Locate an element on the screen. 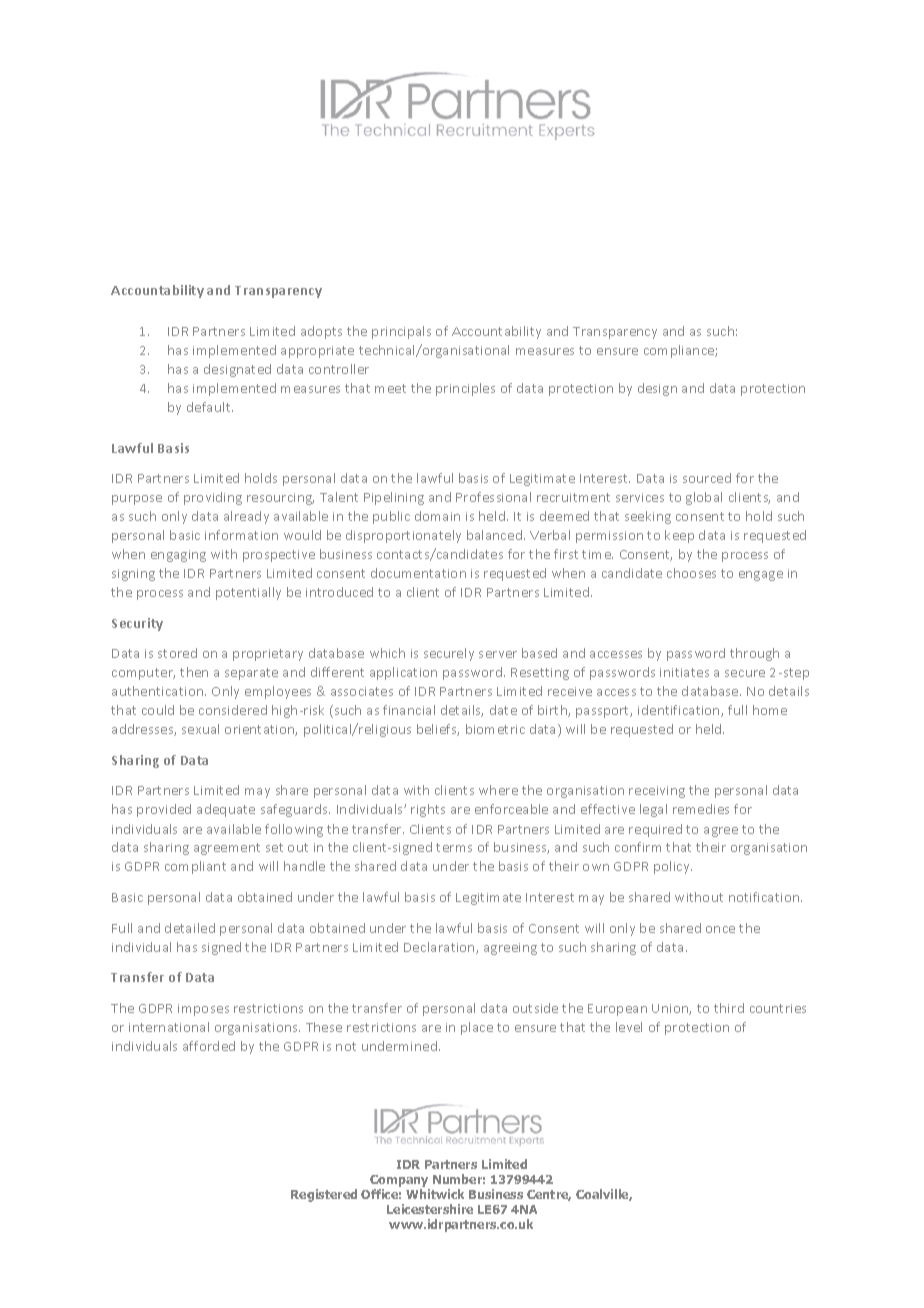  default is located at coordinates (210, 407).
